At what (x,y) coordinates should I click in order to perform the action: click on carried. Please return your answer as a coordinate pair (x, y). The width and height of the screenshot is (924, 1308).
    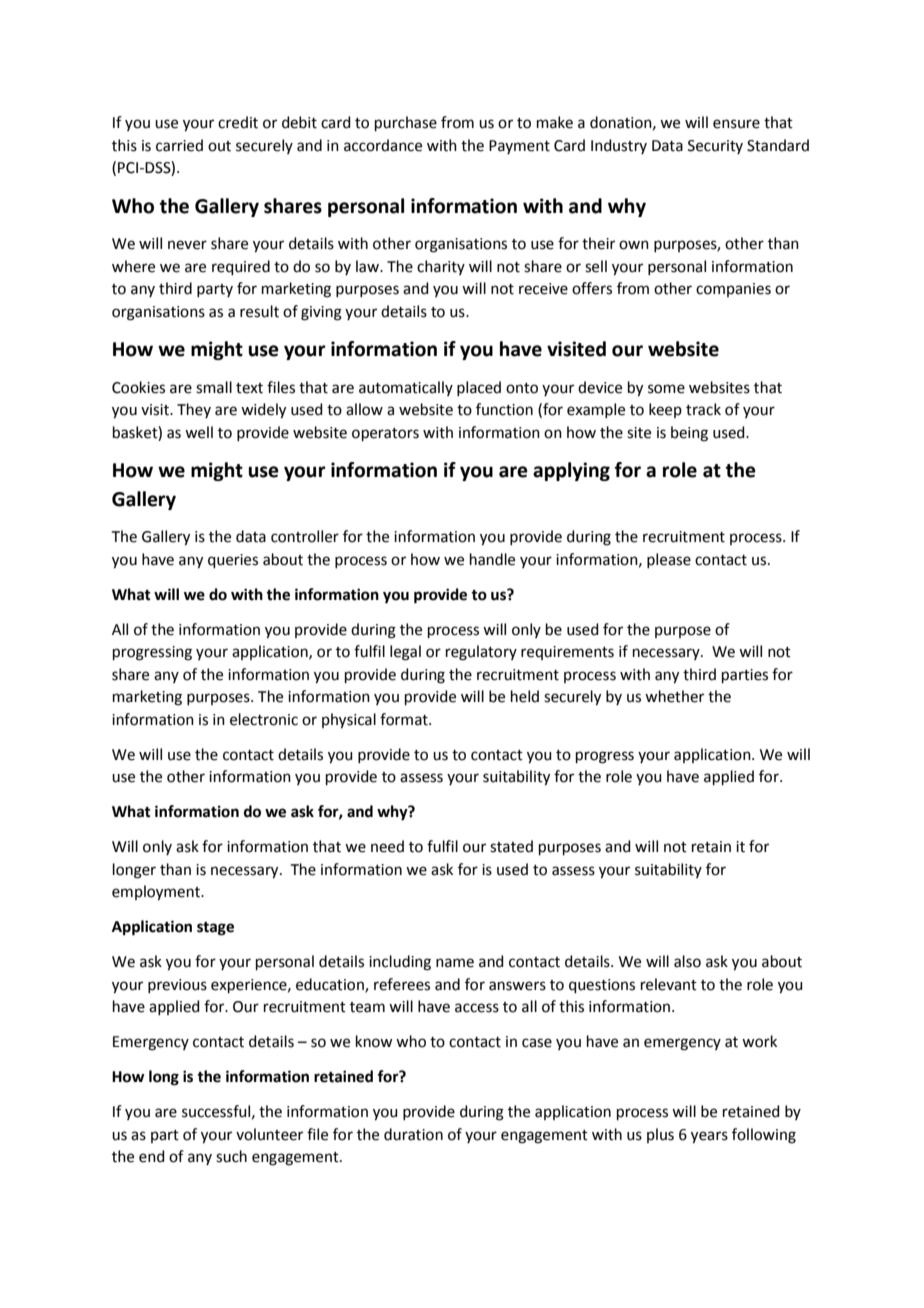
    Looking at the image, I should click on (179, 145).
